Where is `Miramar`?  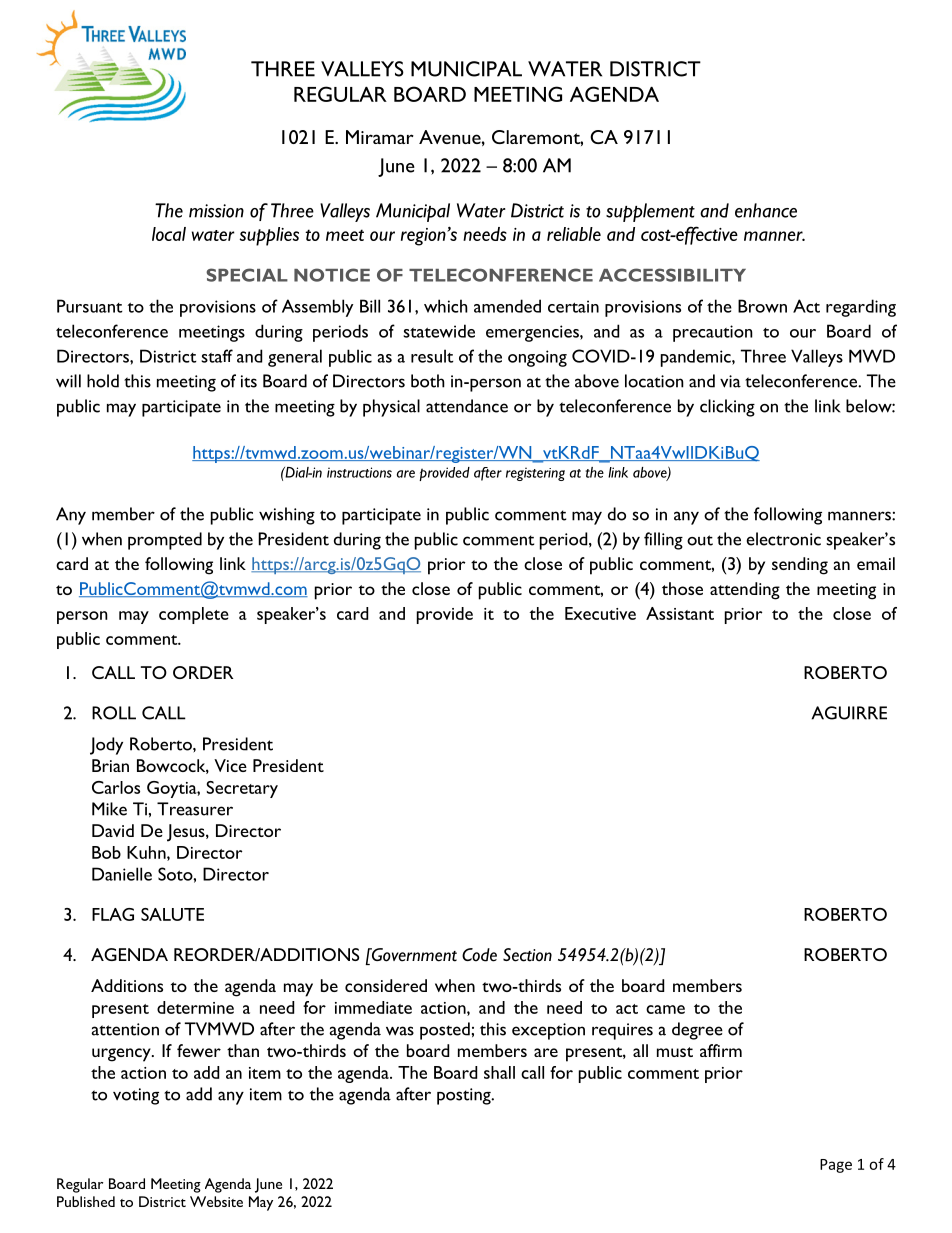
Miramar is located at coordinates (380, 137).
